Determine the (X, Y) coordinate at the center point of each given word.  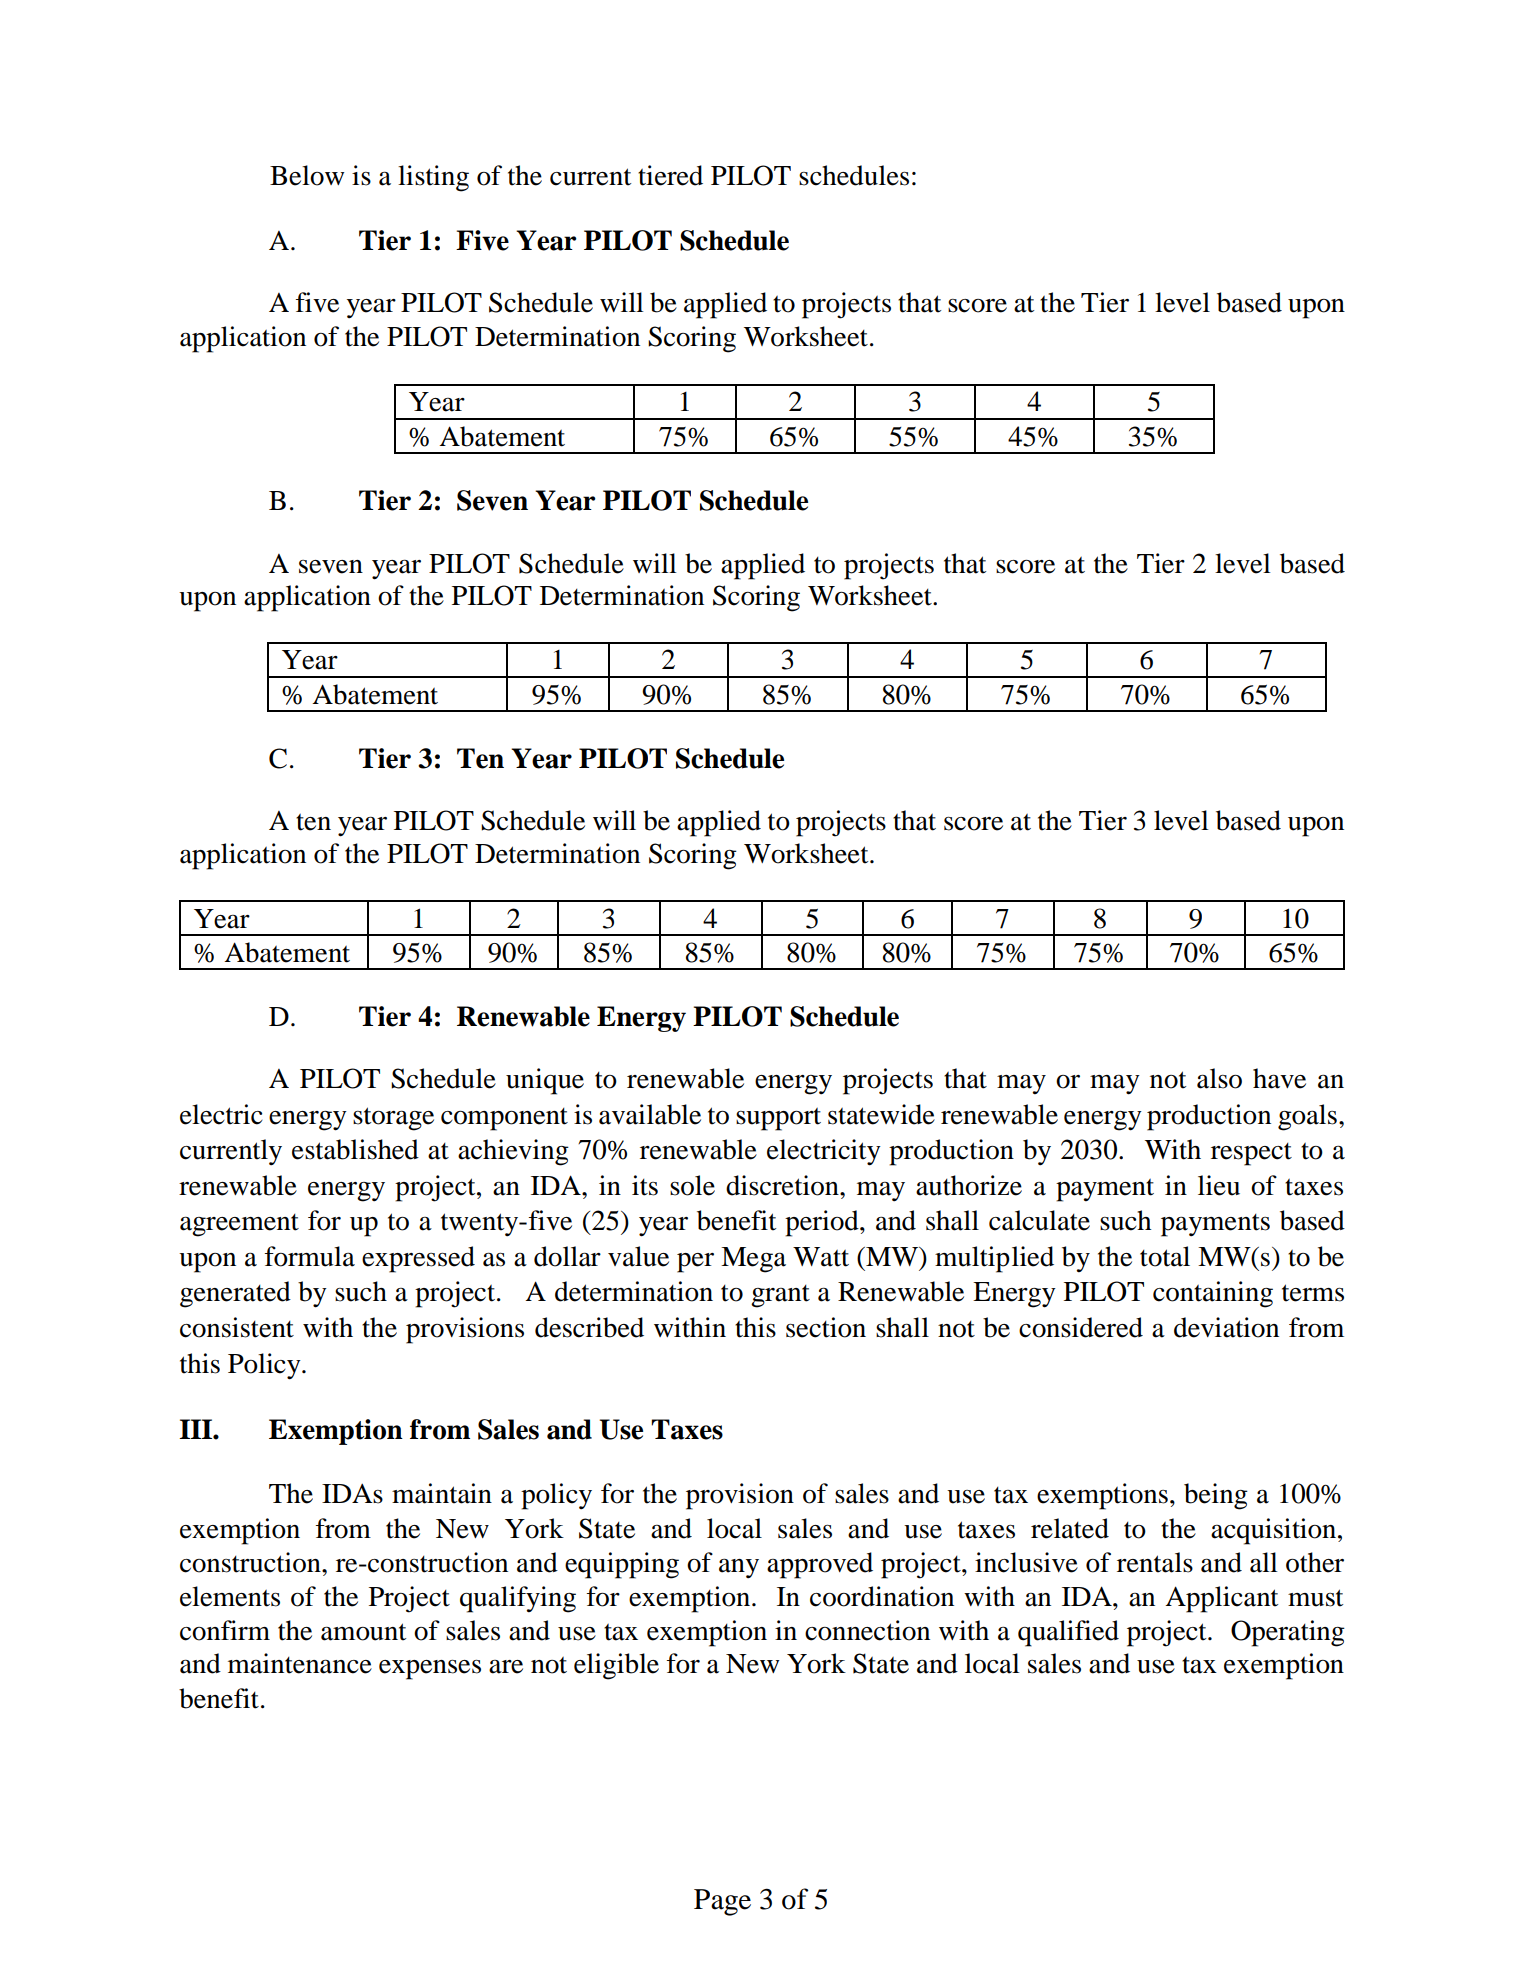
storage (393, 1119)
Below (307, 175)
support (778, 1119)
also (1219, 1078)
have (1279, 1078)
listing (433, 178)
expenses (430, 1670)
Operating (1288, 1633)
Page (722, 1902)
